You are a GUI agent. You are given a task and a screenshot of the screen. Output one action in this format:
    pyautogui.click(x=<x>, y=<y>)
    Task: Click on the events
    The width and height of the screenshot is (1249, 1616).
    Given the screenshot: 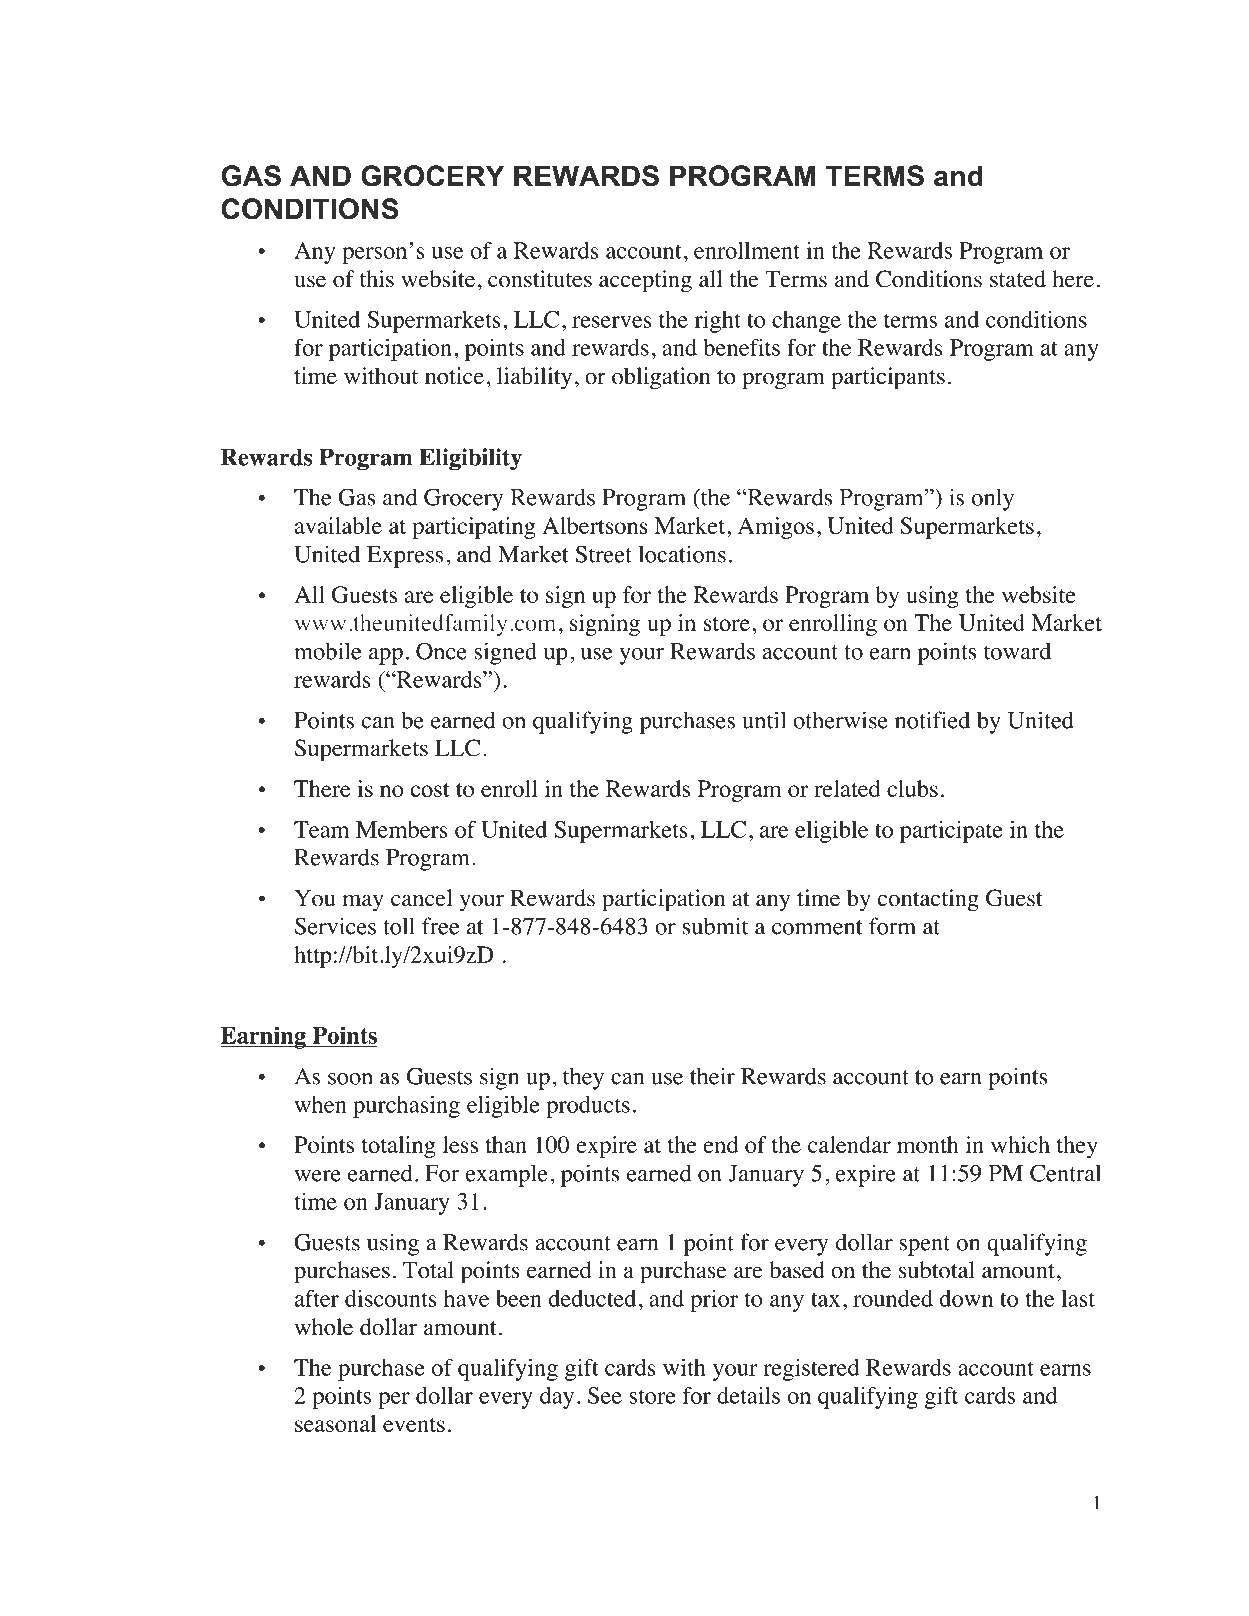 What is the action you would take?
    pyautogui.click(x=414, y=1425)
